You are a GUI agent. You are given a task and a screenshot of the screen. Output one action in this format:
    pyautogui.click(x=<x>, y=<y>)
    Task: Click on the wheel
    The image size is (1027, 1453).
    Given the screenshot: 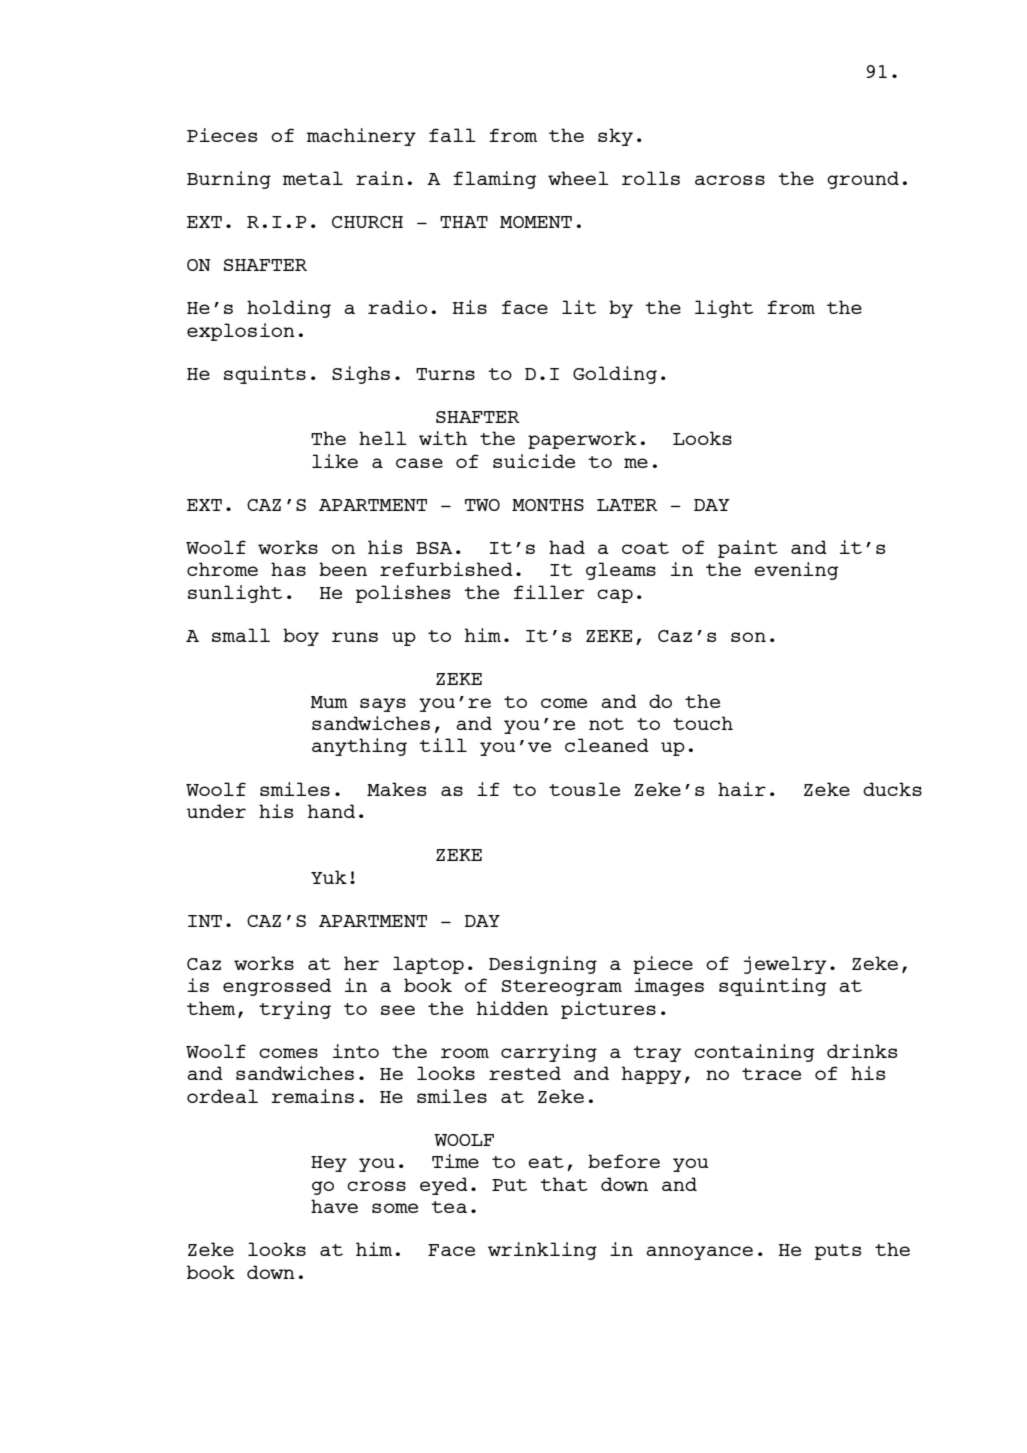 What is the action you would take?
    pyautogui.click(x=578, y=178)
